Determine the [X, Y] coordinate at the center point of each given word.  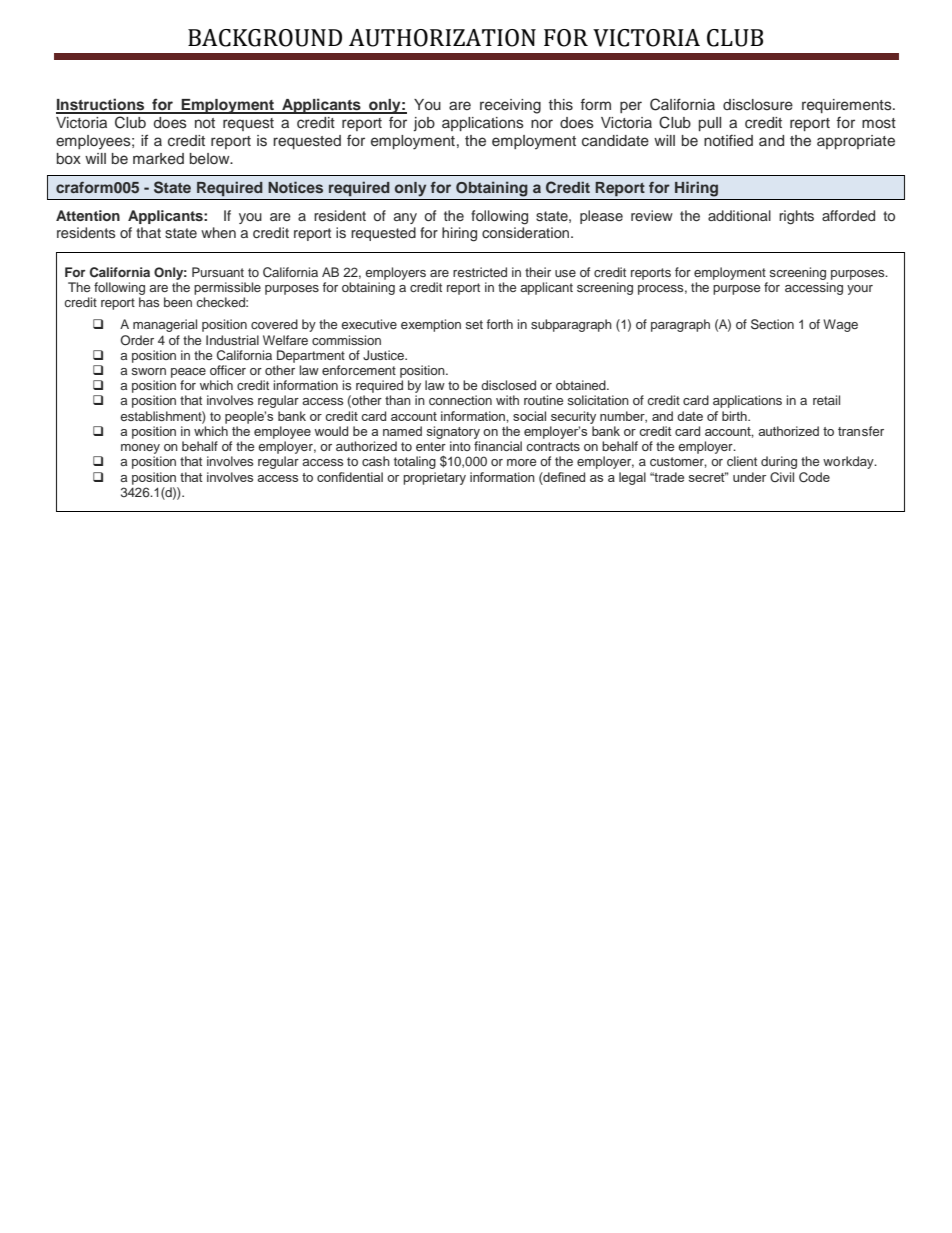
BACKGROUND [265, 38]
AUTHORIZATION [442, 38]
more [521, 462]
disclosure [758, 105]
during [779, 462]
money [140, 449]
